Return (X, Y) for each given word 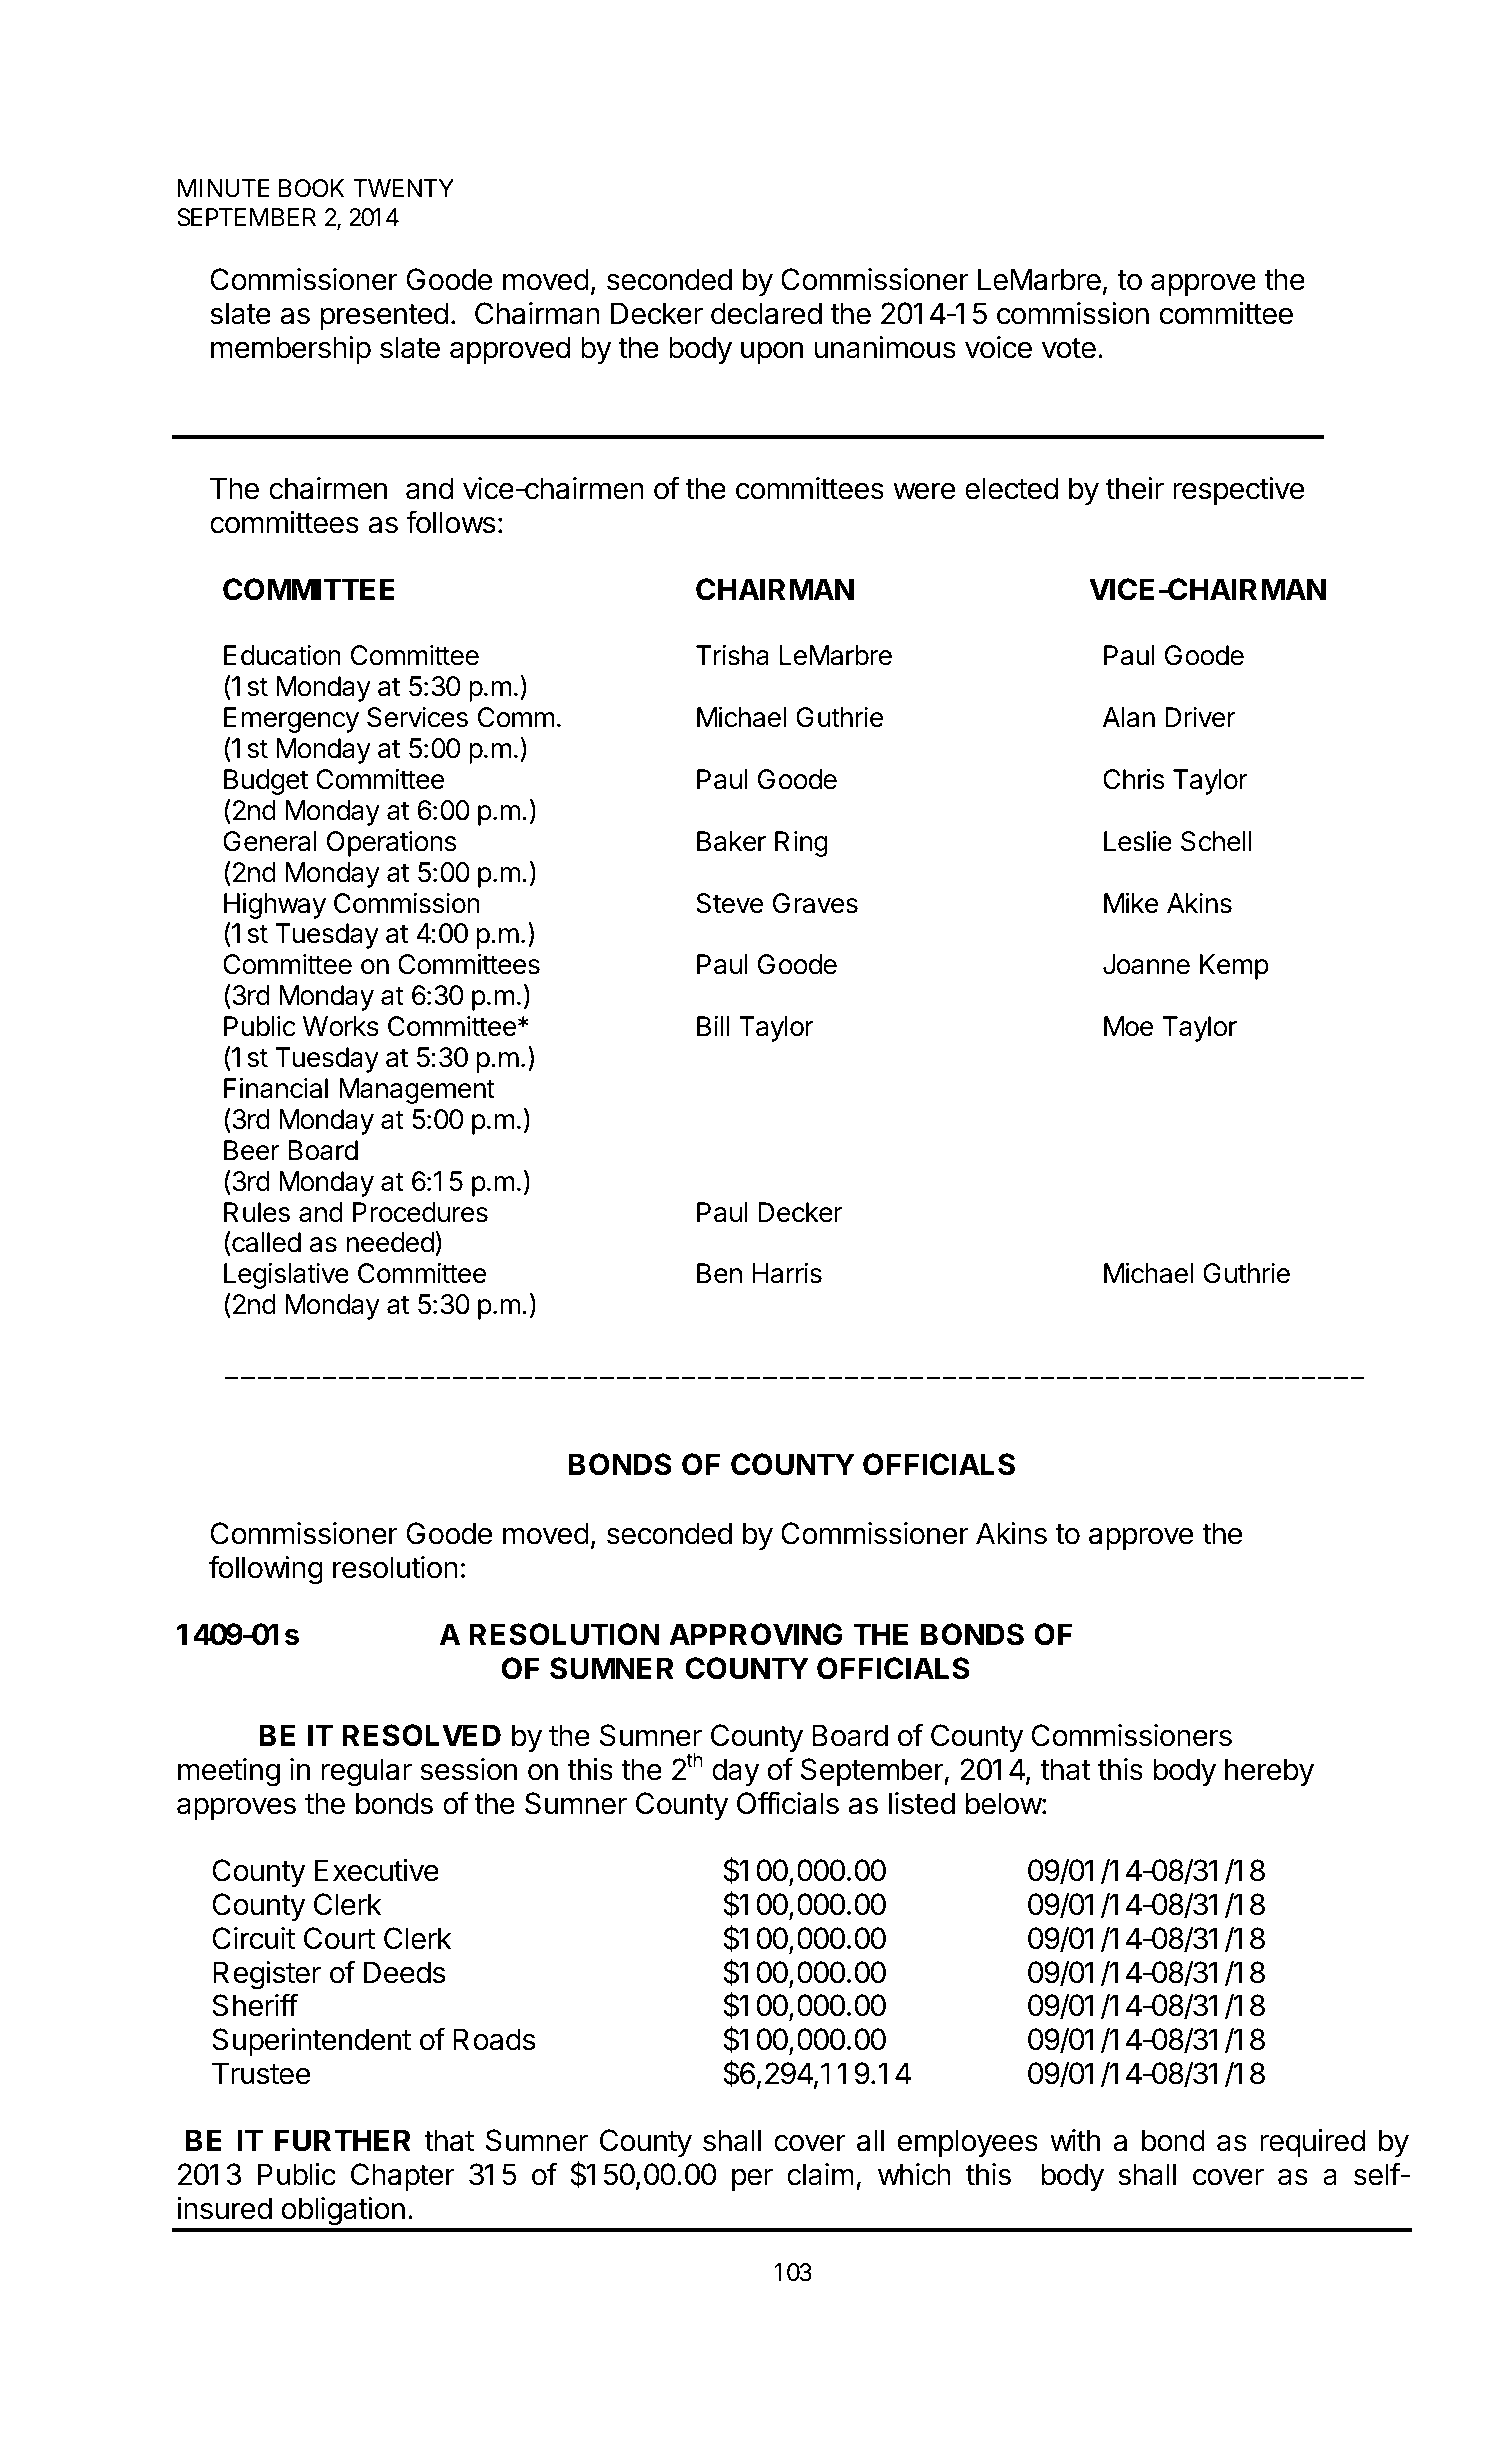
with (1075, 2140)
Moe (1128, 1026)
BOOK (311, 188)
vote (1069, 348)
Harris (787, 1273)
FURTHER (343, 2140)
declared (766, 313)
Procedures (420, 1212)
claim (820, 2174)
